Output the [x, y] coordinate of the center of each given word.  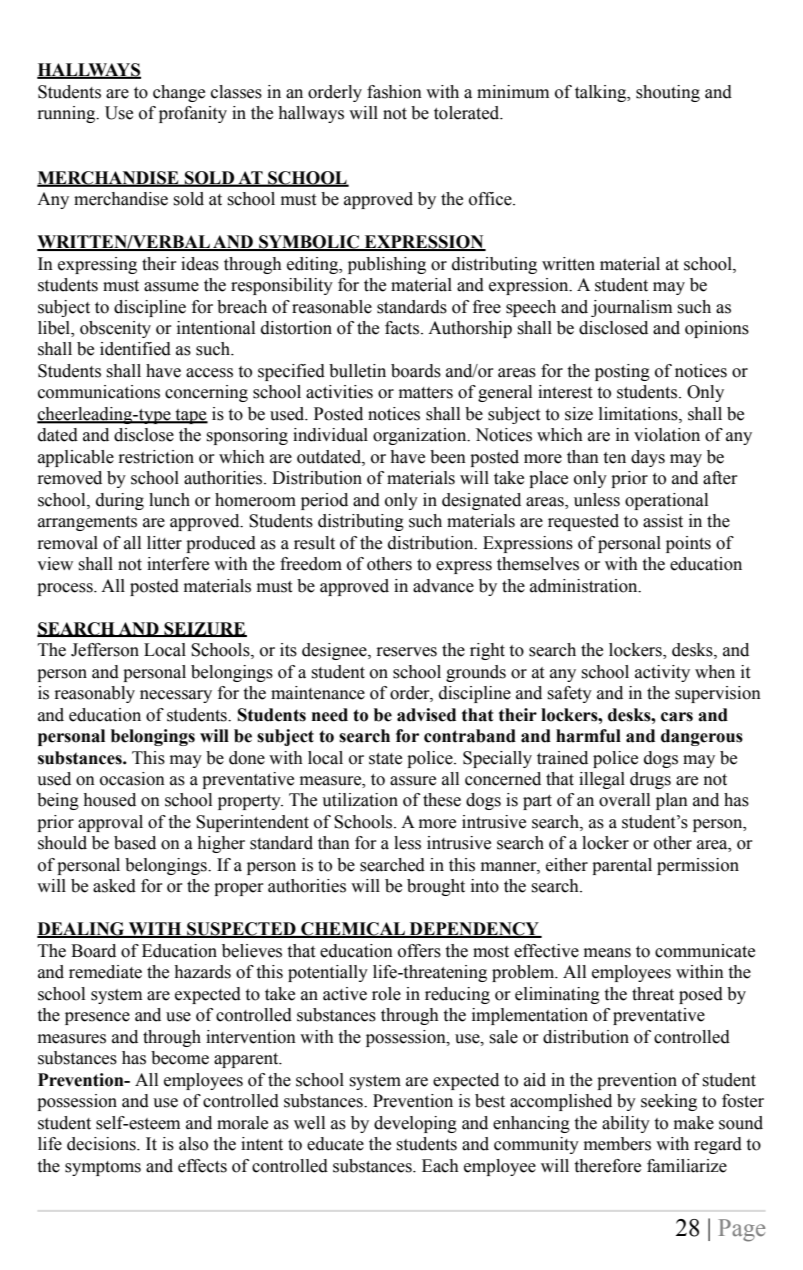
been [448, 457]
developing [415, 1124]
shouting [668, 93]
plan [672, 801]
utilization [360, 800]
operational [666, 501]
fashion [394, 92]
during [120, 501]
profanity [193, 114]
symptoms [103, 1168]
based [135, 843]
